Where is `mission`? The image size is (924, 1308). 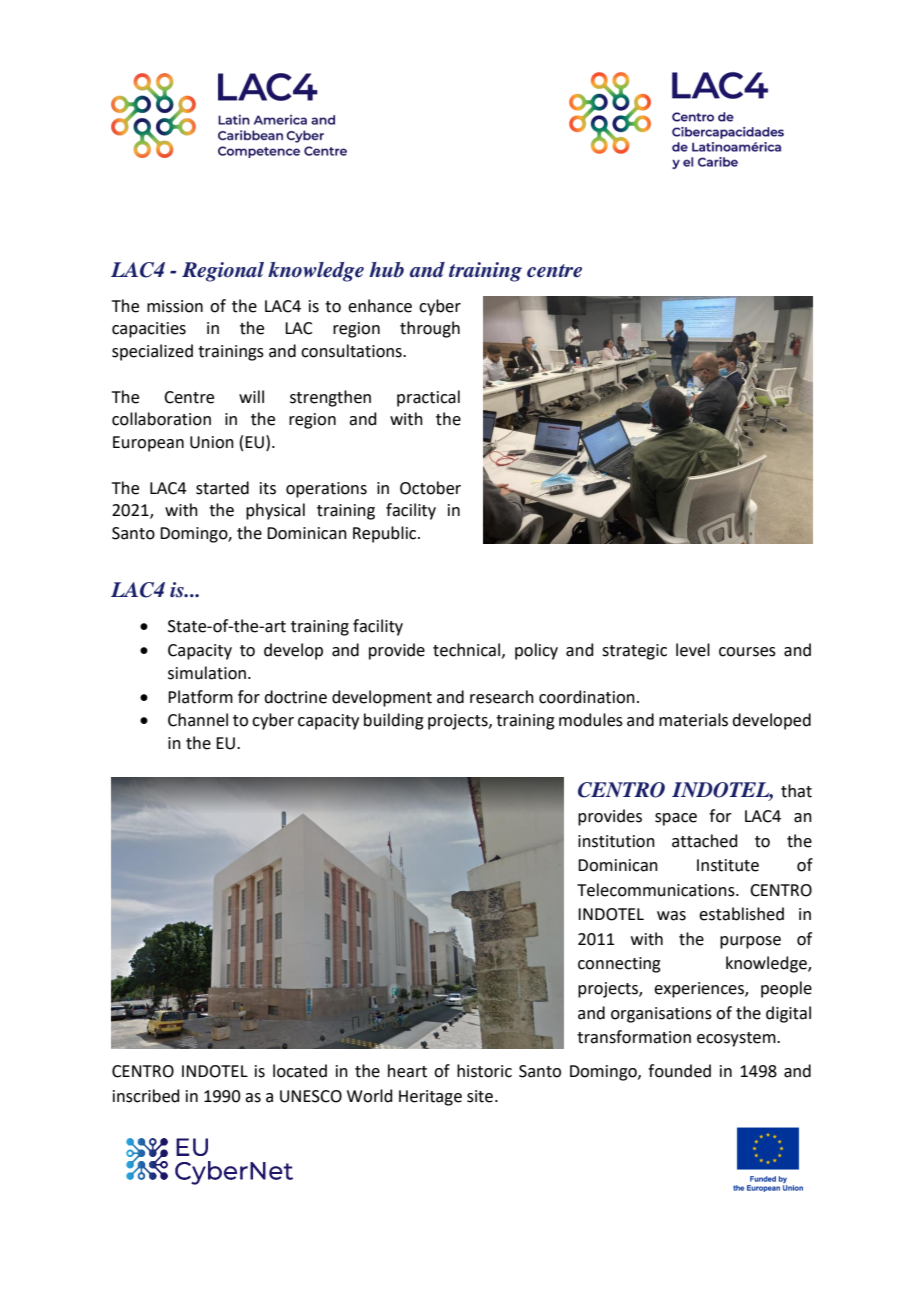 mission is located at coordinates (175, 306).
